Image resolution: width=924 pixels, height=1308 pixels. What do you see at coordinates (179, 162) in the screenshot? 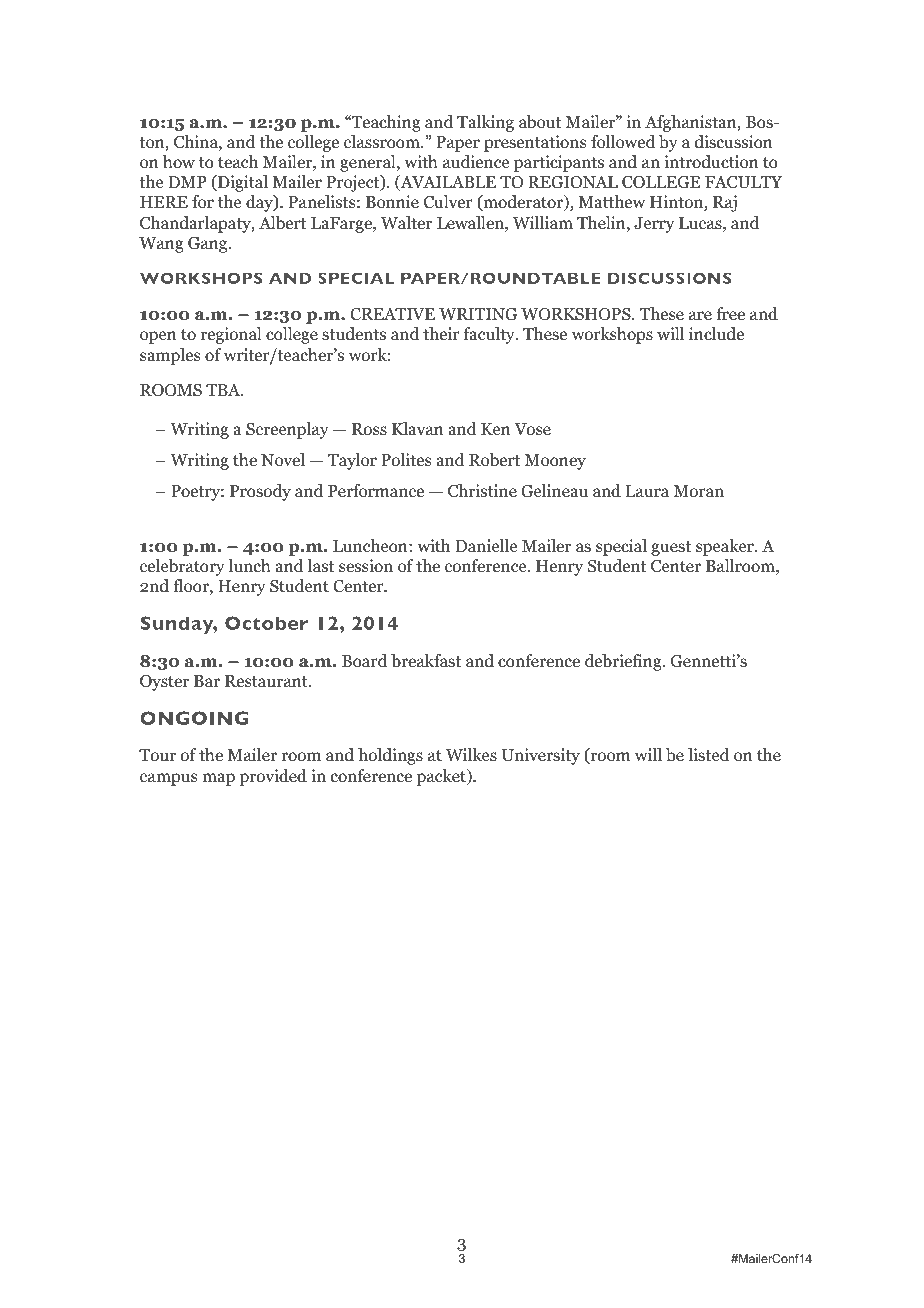
I see `how` at bounding box center [179, 162].
